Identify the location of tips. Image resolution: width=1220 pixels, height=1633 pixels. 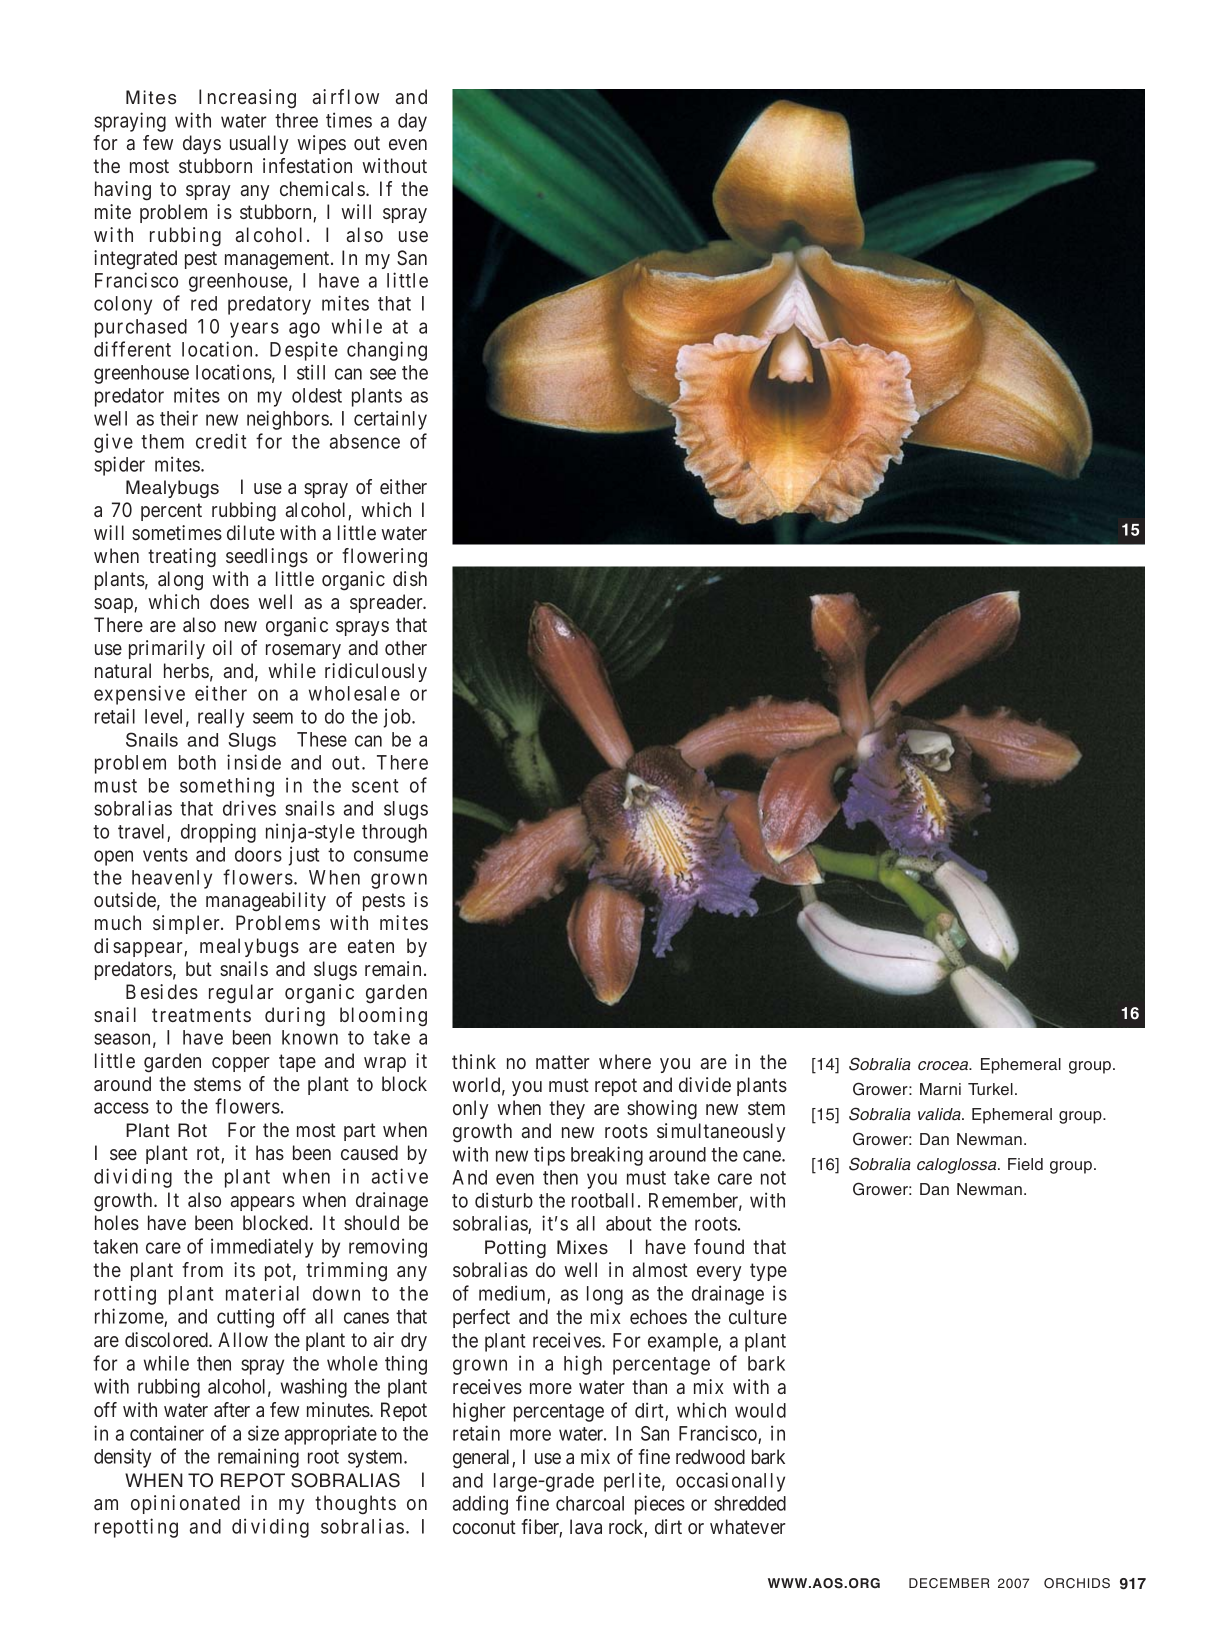
(549, 1156).
